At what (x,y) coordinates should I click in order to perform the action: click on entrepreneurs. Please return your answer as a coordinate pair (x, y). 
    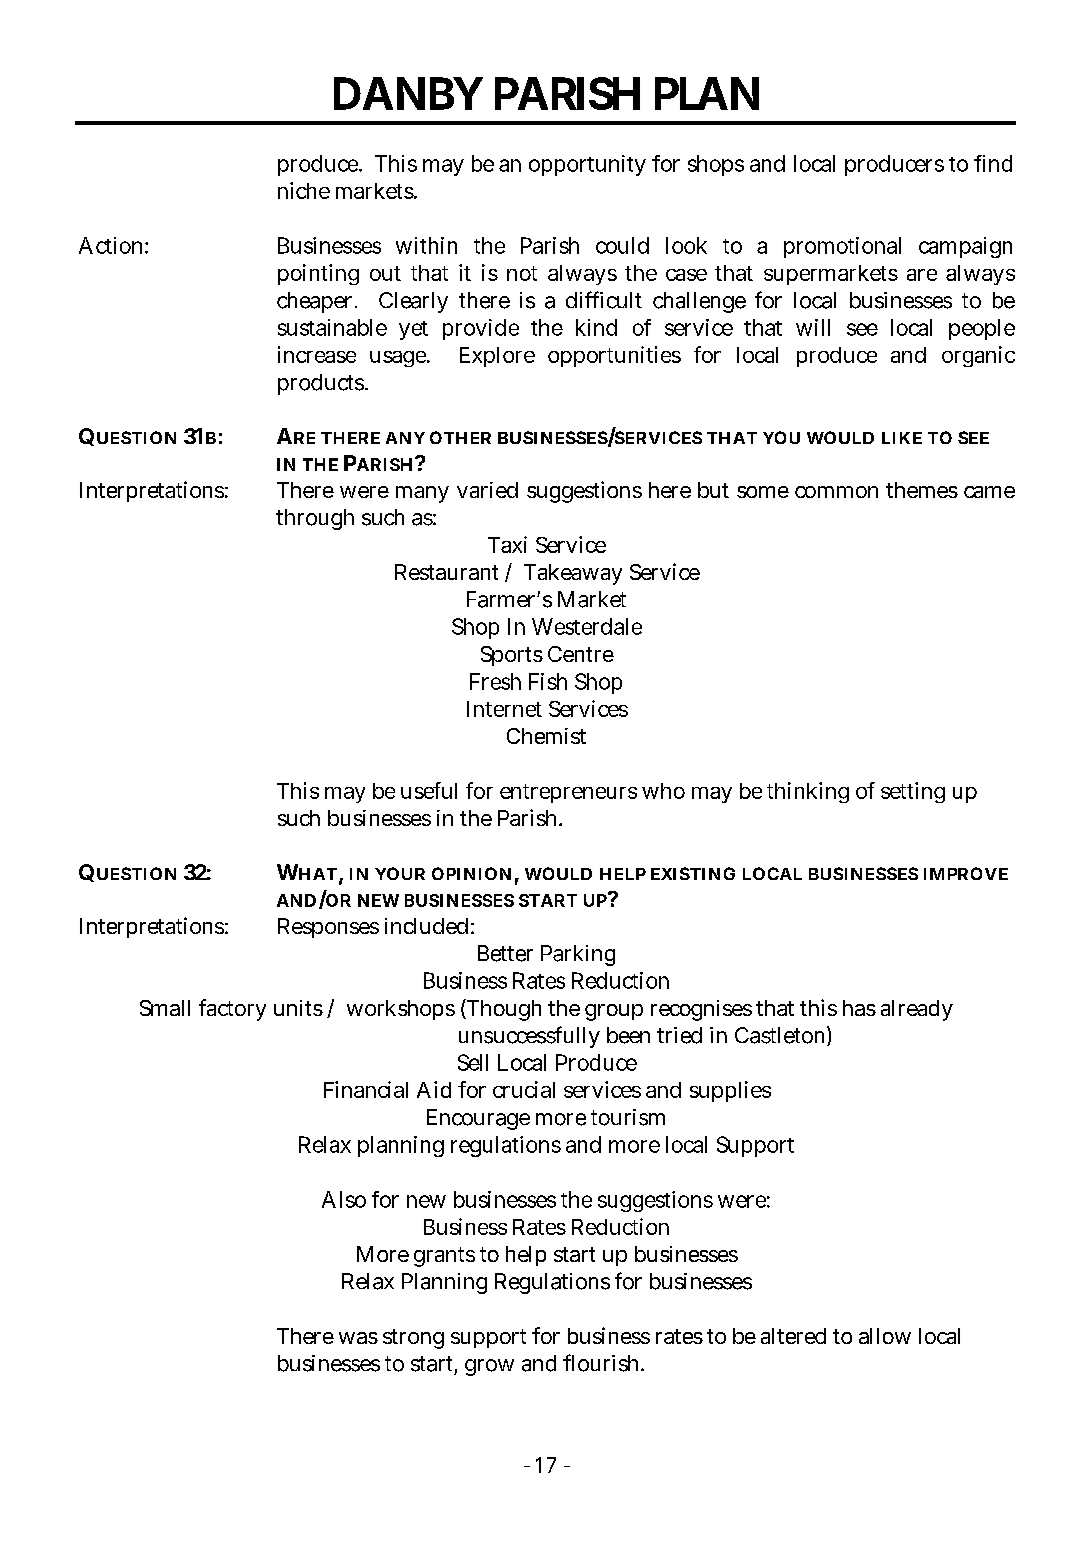
    Looking at the image, I should click on (568, 793).
